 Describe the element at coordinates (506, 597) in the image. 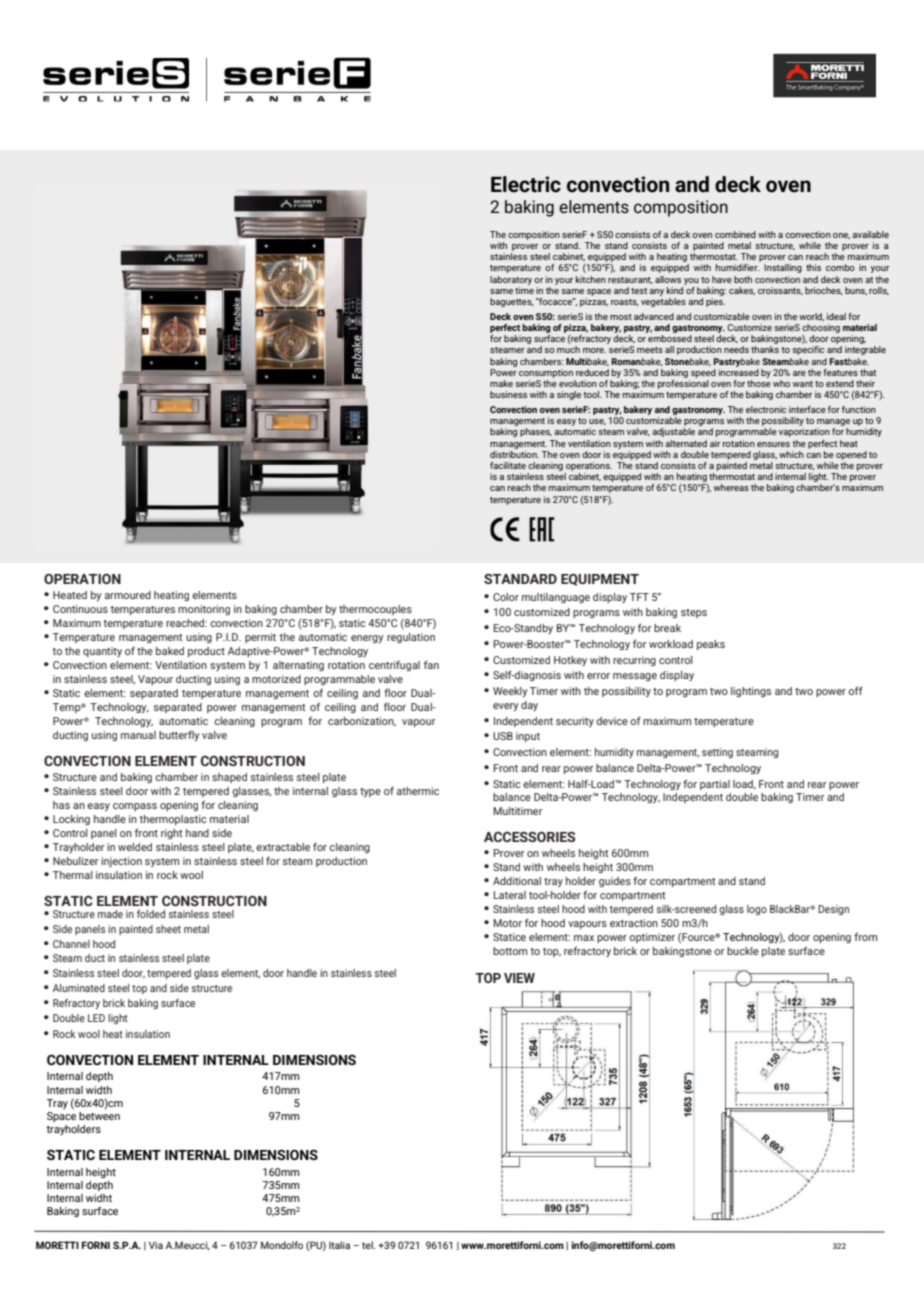

I see `Color` at that location.
